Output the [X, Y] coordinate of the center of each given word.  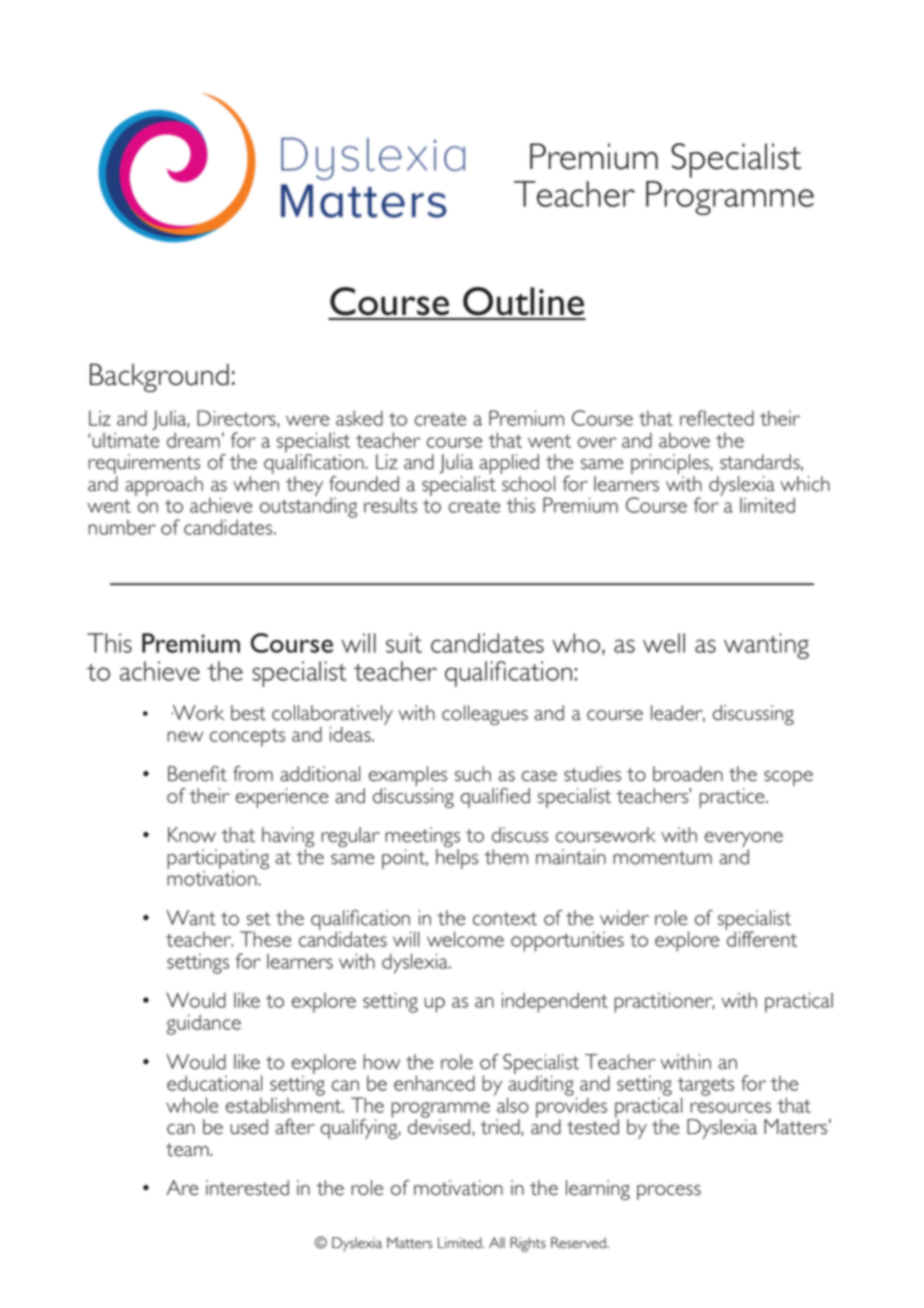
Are [182, 1188]
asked [359, 418]
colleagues [485, 715]
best [248, 713]
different [761, 938]
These [265, 939]
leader [678, 713]
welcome [465, 939]
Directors [237, 419]
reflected [717, 418]
